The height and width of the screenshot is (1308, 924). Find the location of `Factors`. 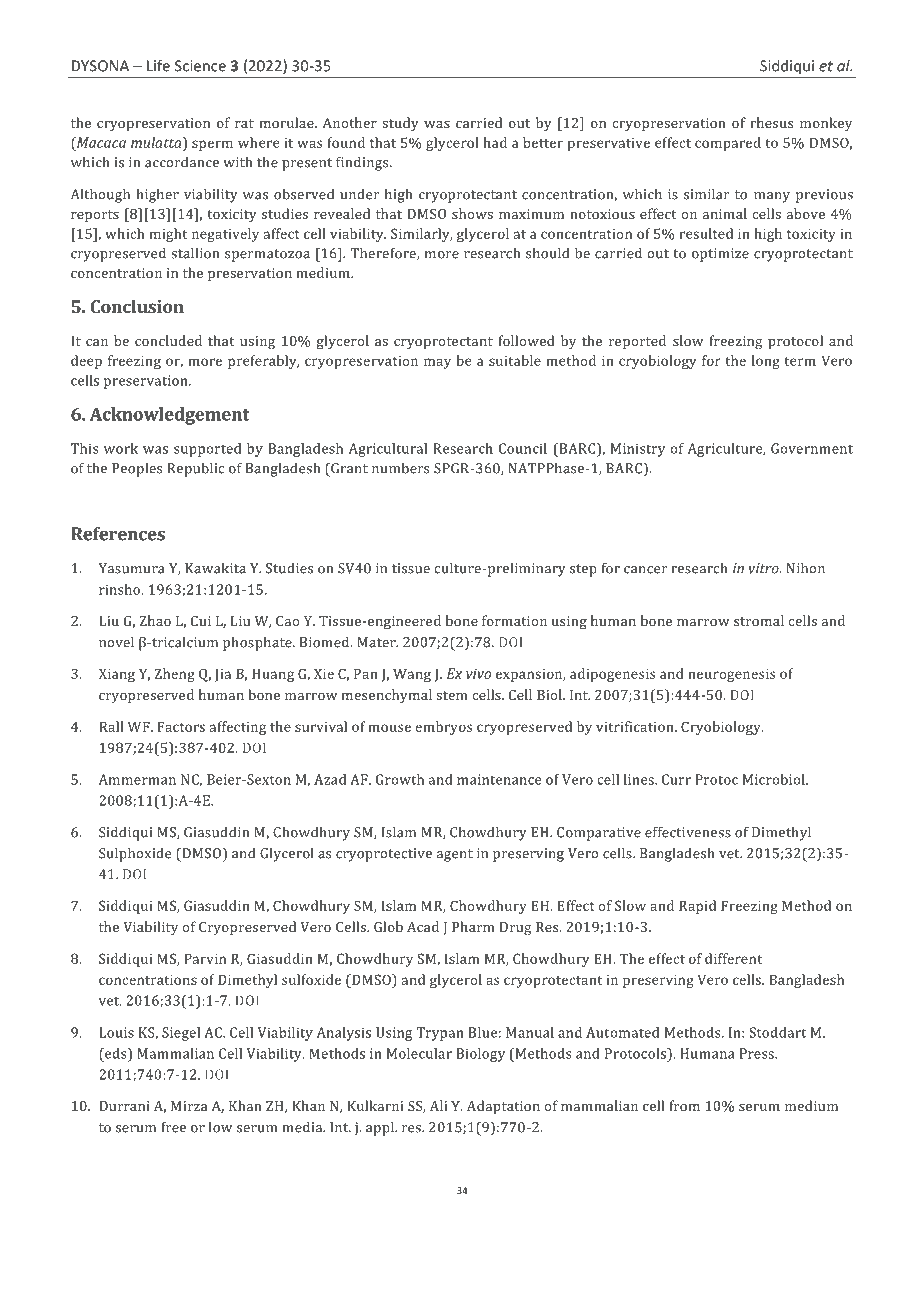

Factors is located at coordinates (181, 726).
